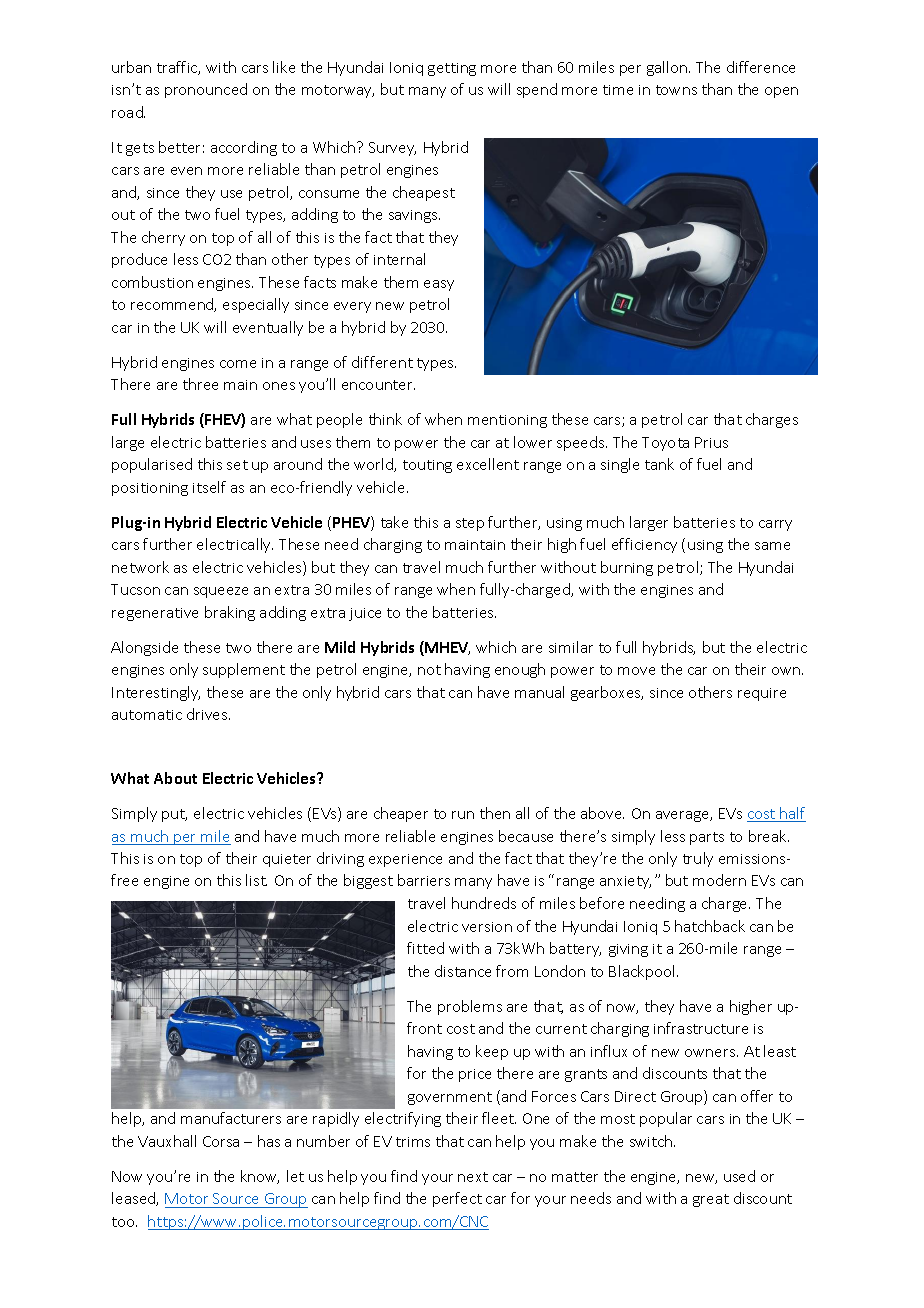 The height and width of the page is (1308, 924). I want to click on braking, so click(230, 613).
